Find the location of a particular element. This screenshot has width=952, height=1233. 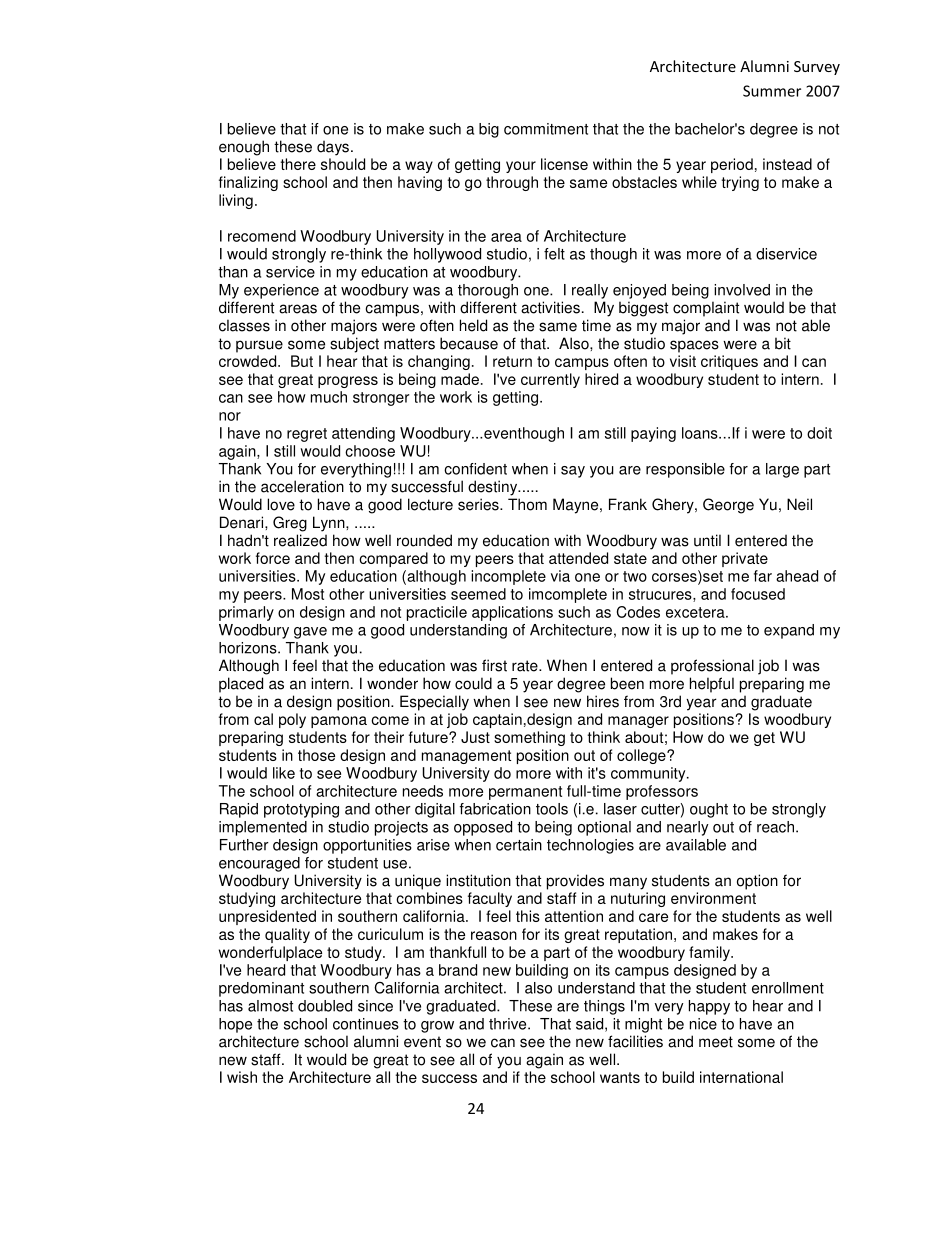

currently is located at coordinates (550, 380).
